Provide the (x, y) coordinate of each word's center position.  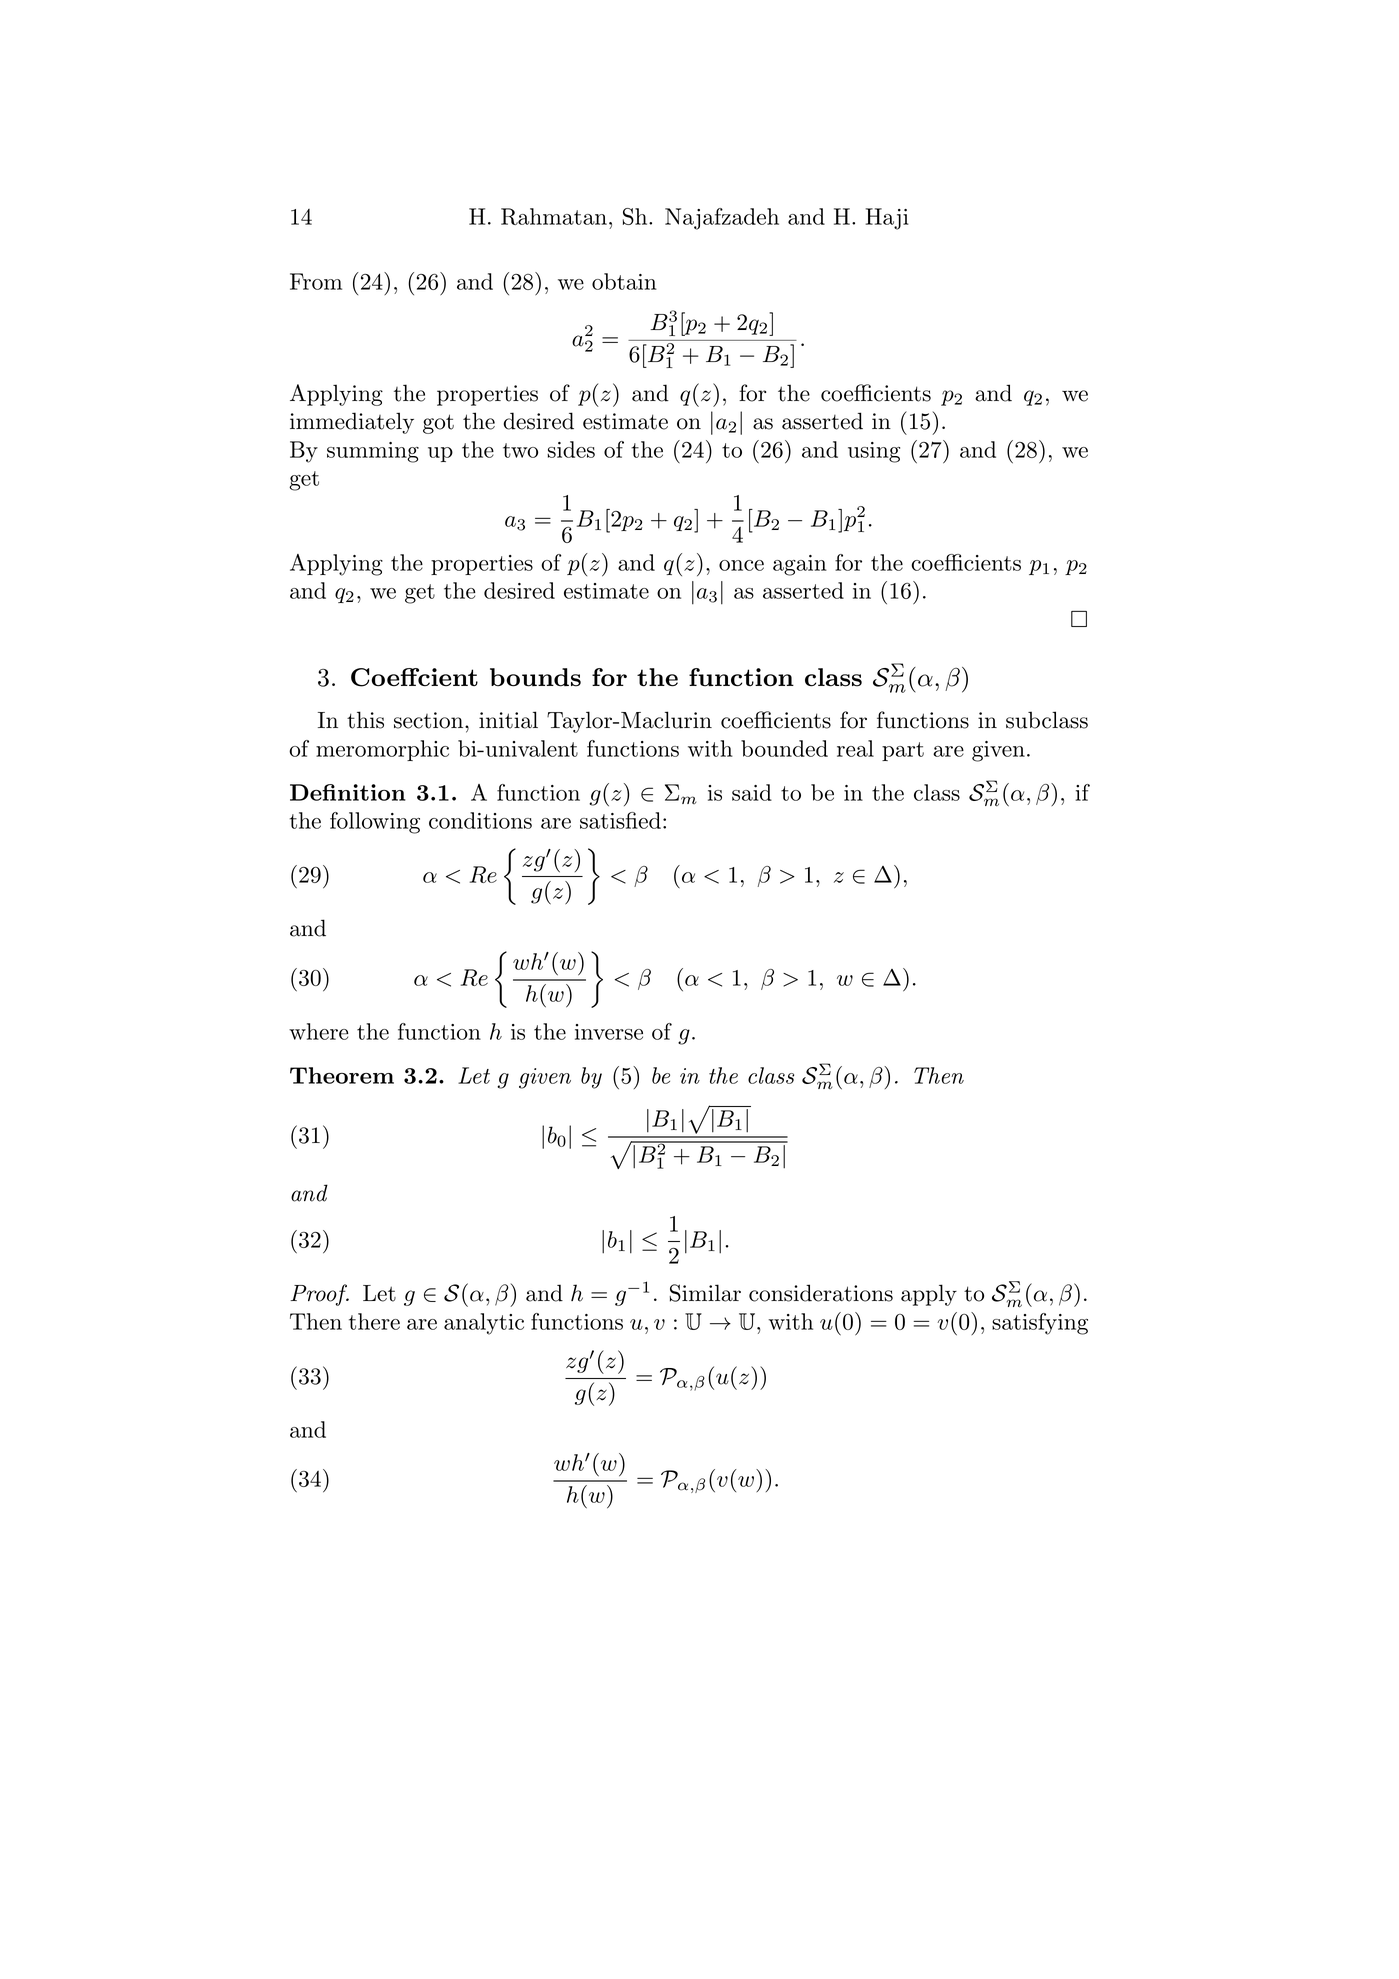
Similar (705, 1293)
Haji (887, 219)
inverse (609, 1032)
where (319, 1031)
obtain (624, 281)
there (374, 1321)
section (430, 720)
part (903, 751)
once (741, 565)
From (316, 281)
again (800, 565)
